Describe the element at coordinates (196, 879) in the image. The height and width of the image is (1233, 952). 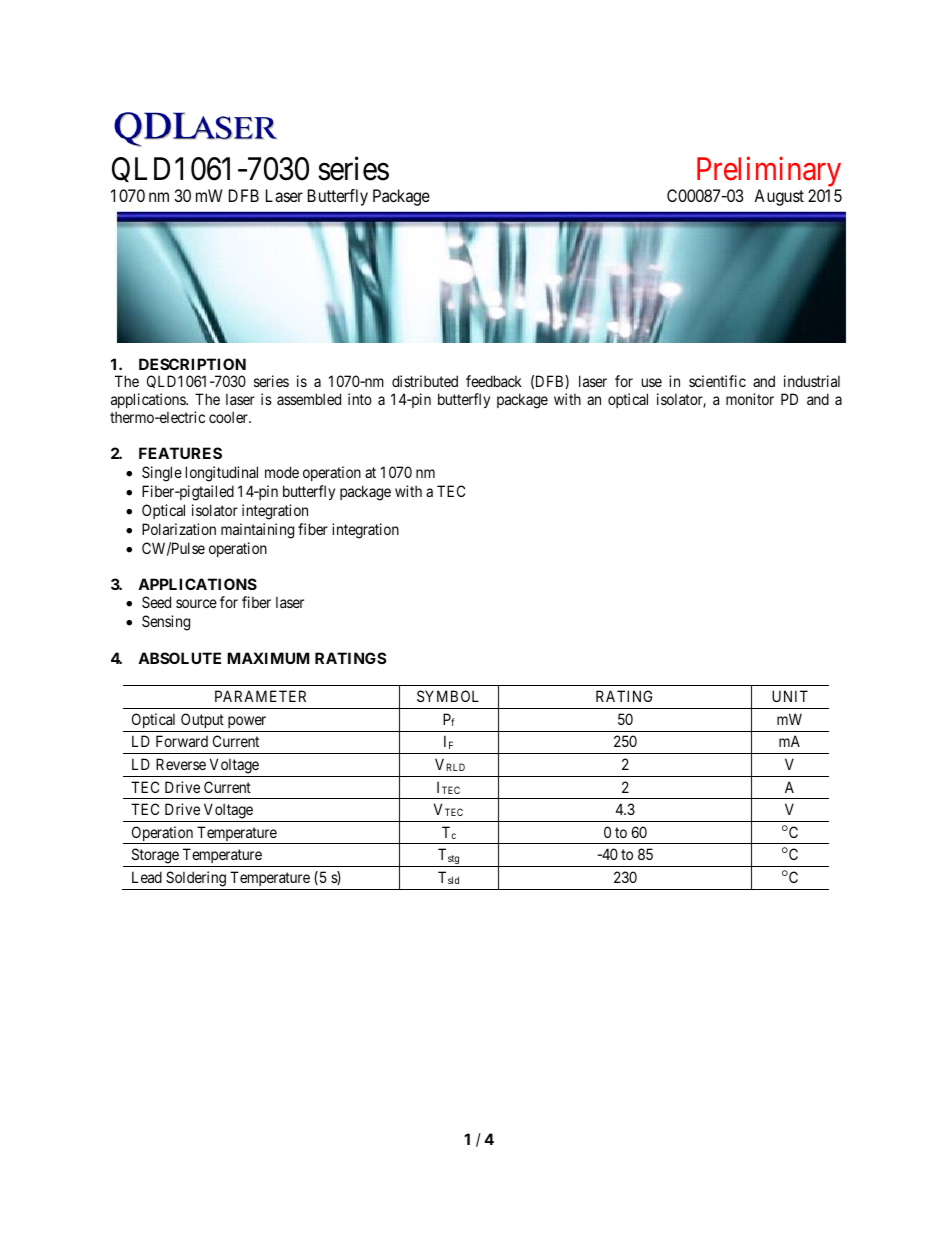
I see `Soldering` at that location.
